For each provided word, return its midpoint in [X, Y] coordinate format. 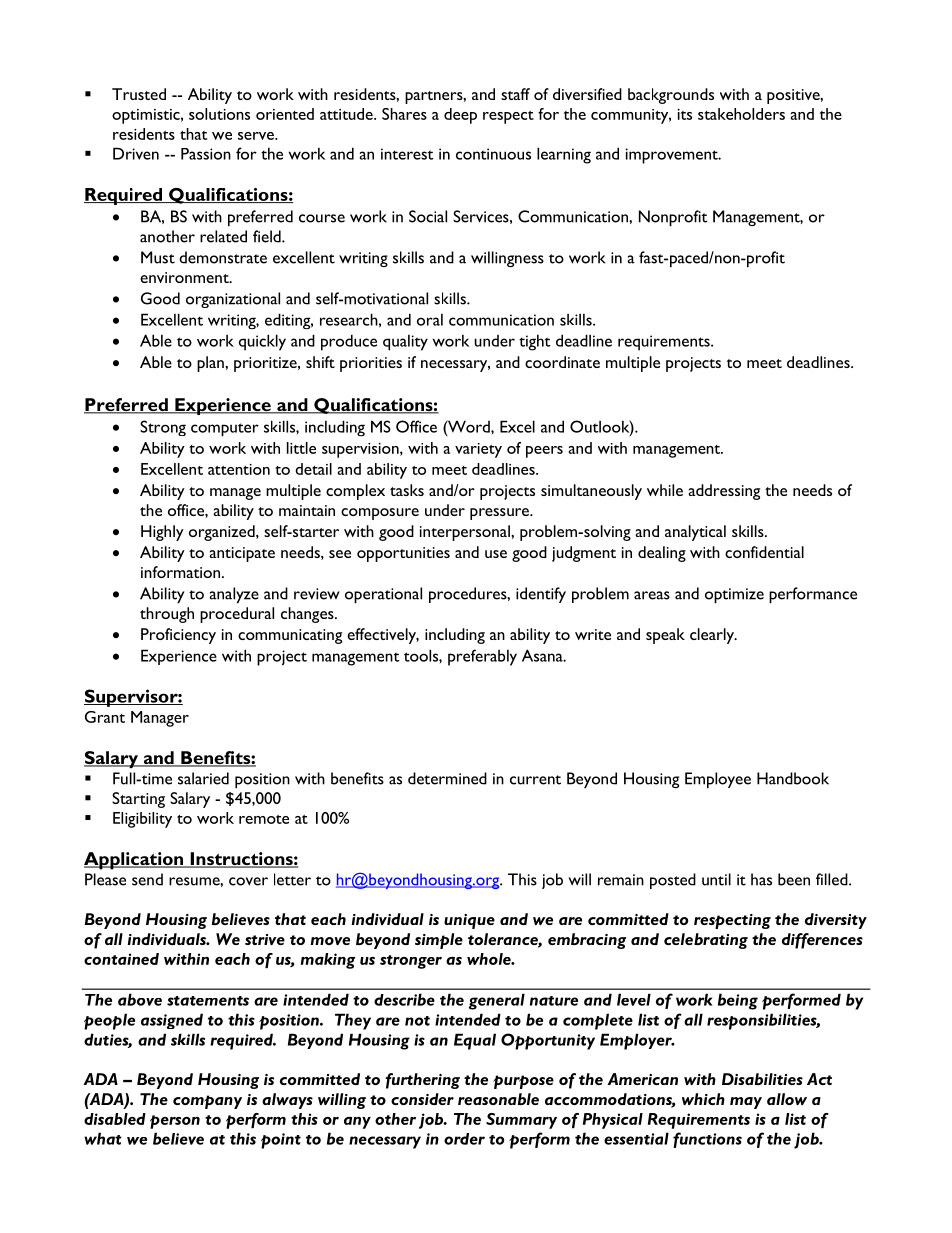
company [207, 1102]
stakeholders [741, 114]
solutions [219, 114]
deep [460, 116]
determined [447, 778]
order [464, 1139]
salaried [203, 778]
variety [478, 450]
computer [225, 430]
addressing [724, 492]
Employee [718, 780]
